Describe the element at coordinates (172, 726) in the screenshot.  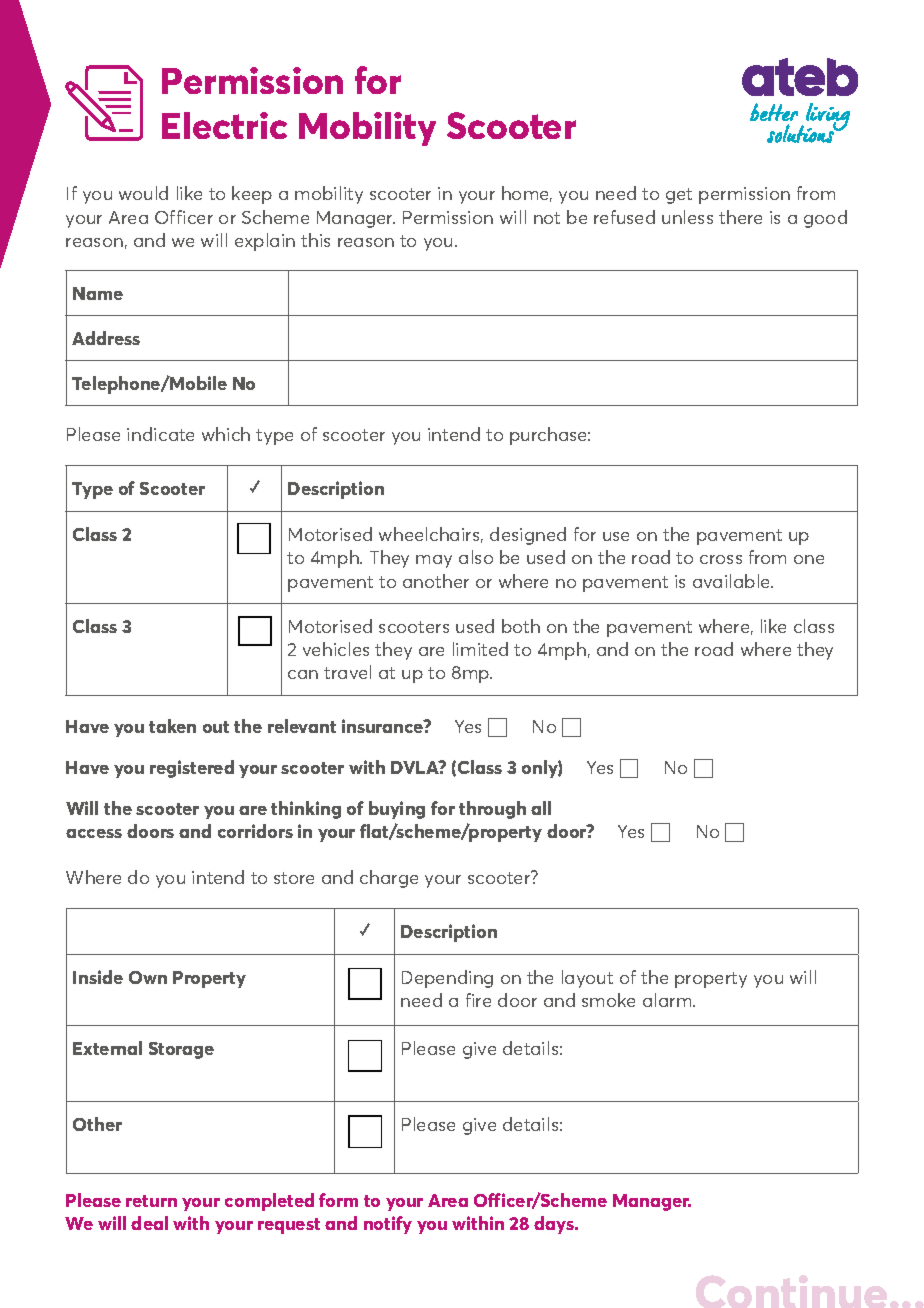
I see `taken` at that location.
